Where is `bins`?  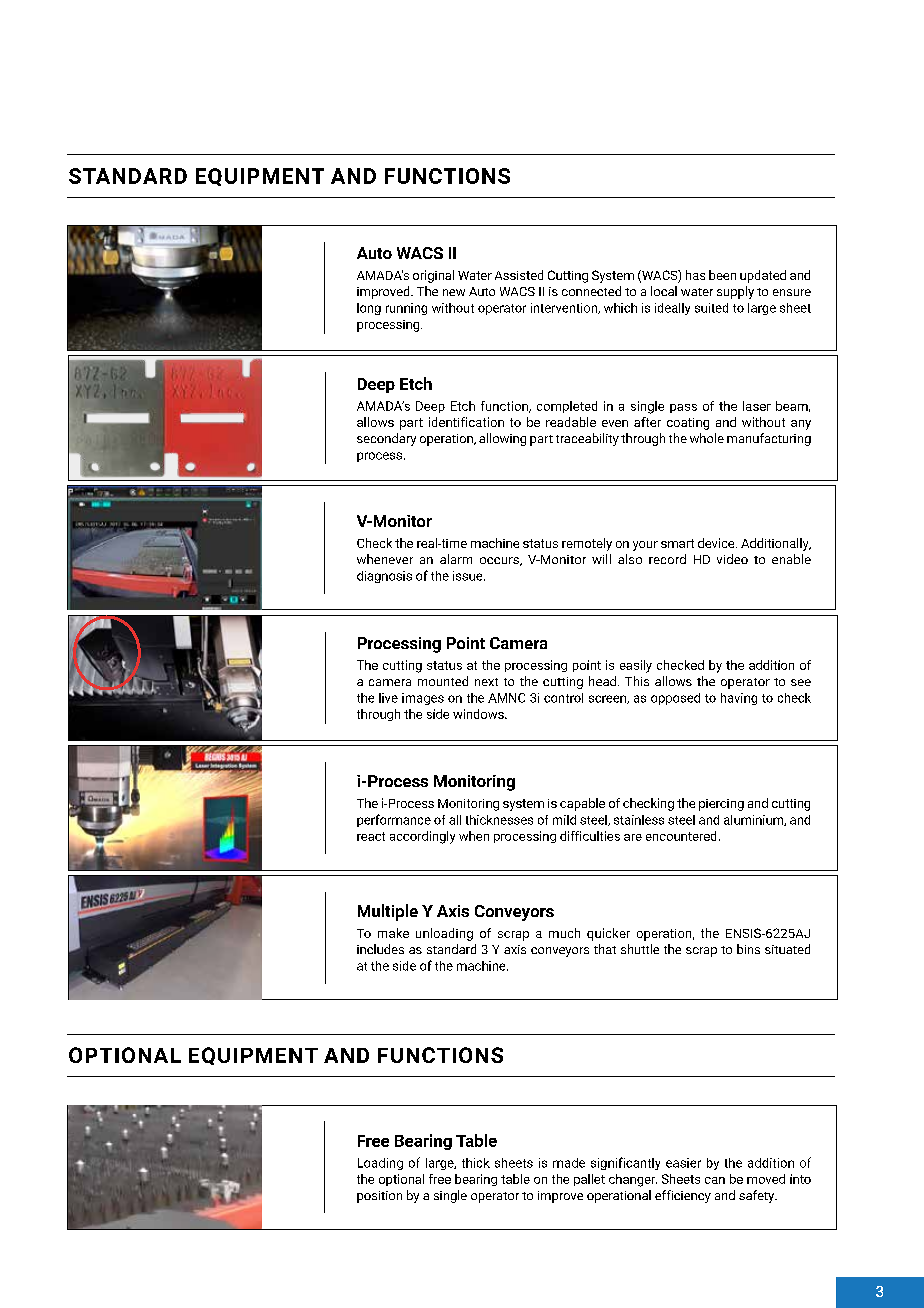 bins is located at coordinates (748, 949).
